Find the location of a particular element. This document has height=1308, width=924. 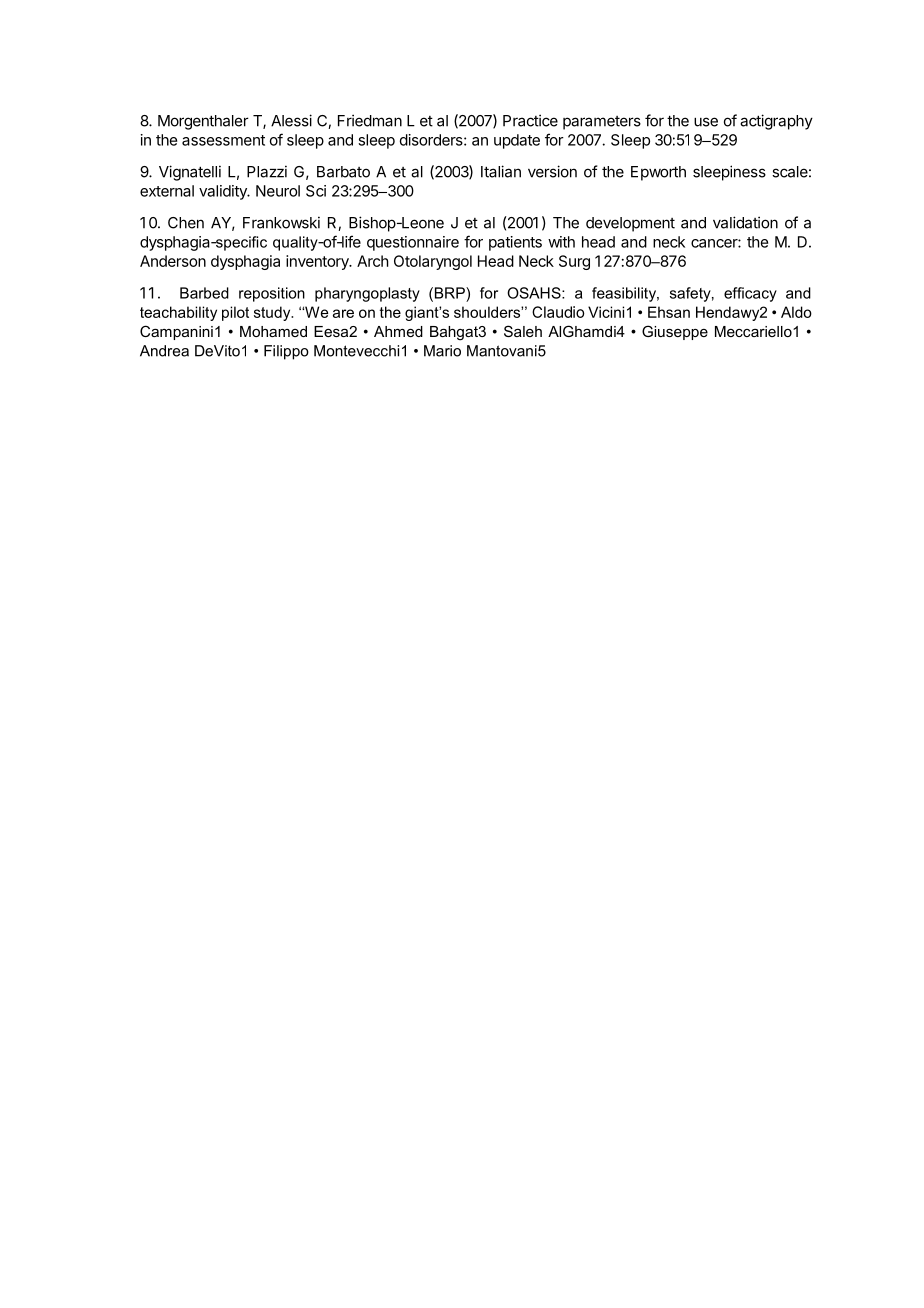

Aldo is located at coordinates (796, 312).
